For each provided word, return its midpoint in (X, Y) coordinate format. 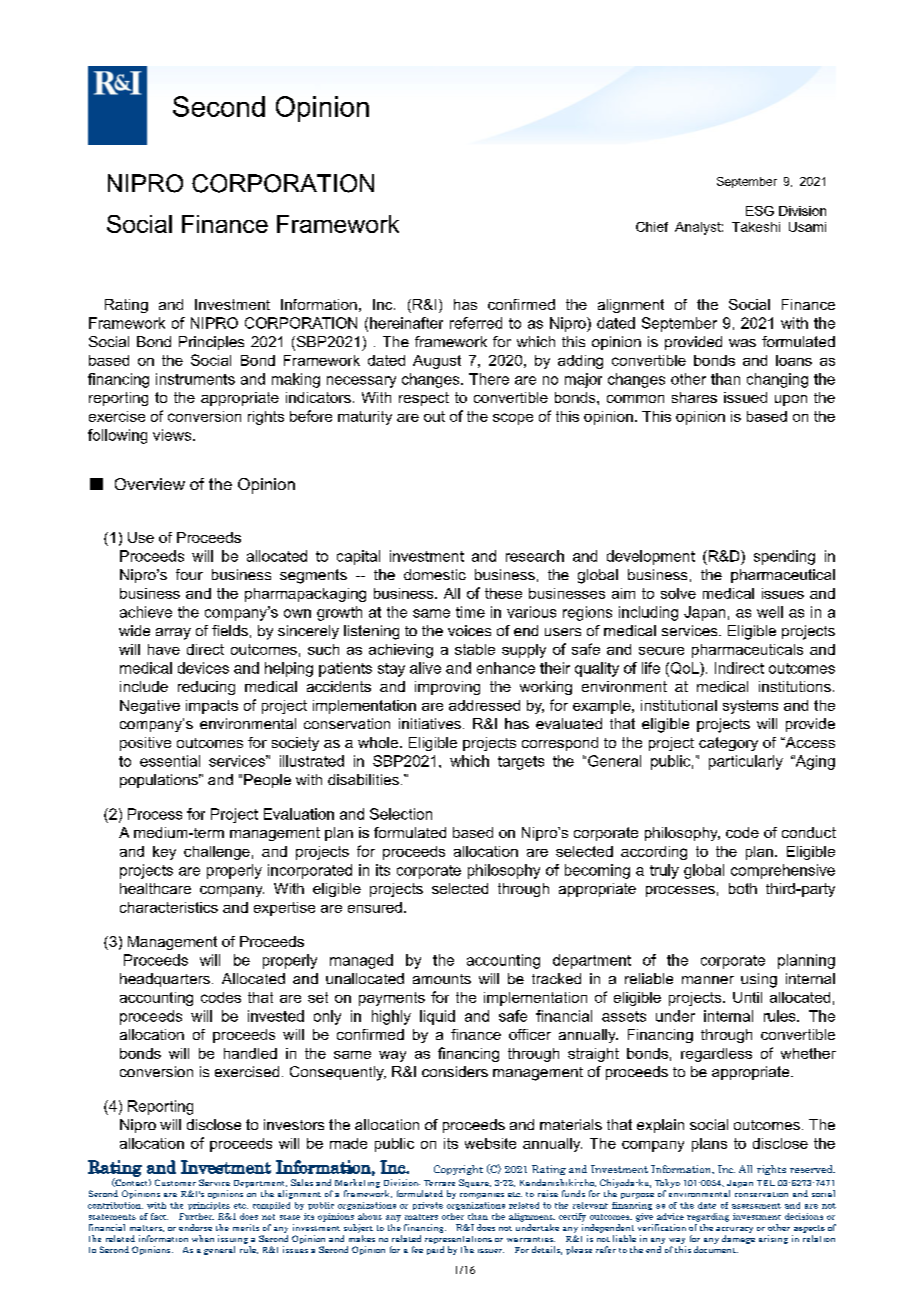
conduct (809, 832)
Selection (401, 814)
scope (513, 419)
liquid (437, 1017)
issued (745, 397)
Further (196, 1216)
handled (250, 1053)
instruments (195, 379)
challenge (217, 853)
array (173, 634)
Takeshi (756, 227)
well (770, 612)
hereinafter (406, 323)
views (173, 435)
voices (469, 630)
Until (747, 997)
